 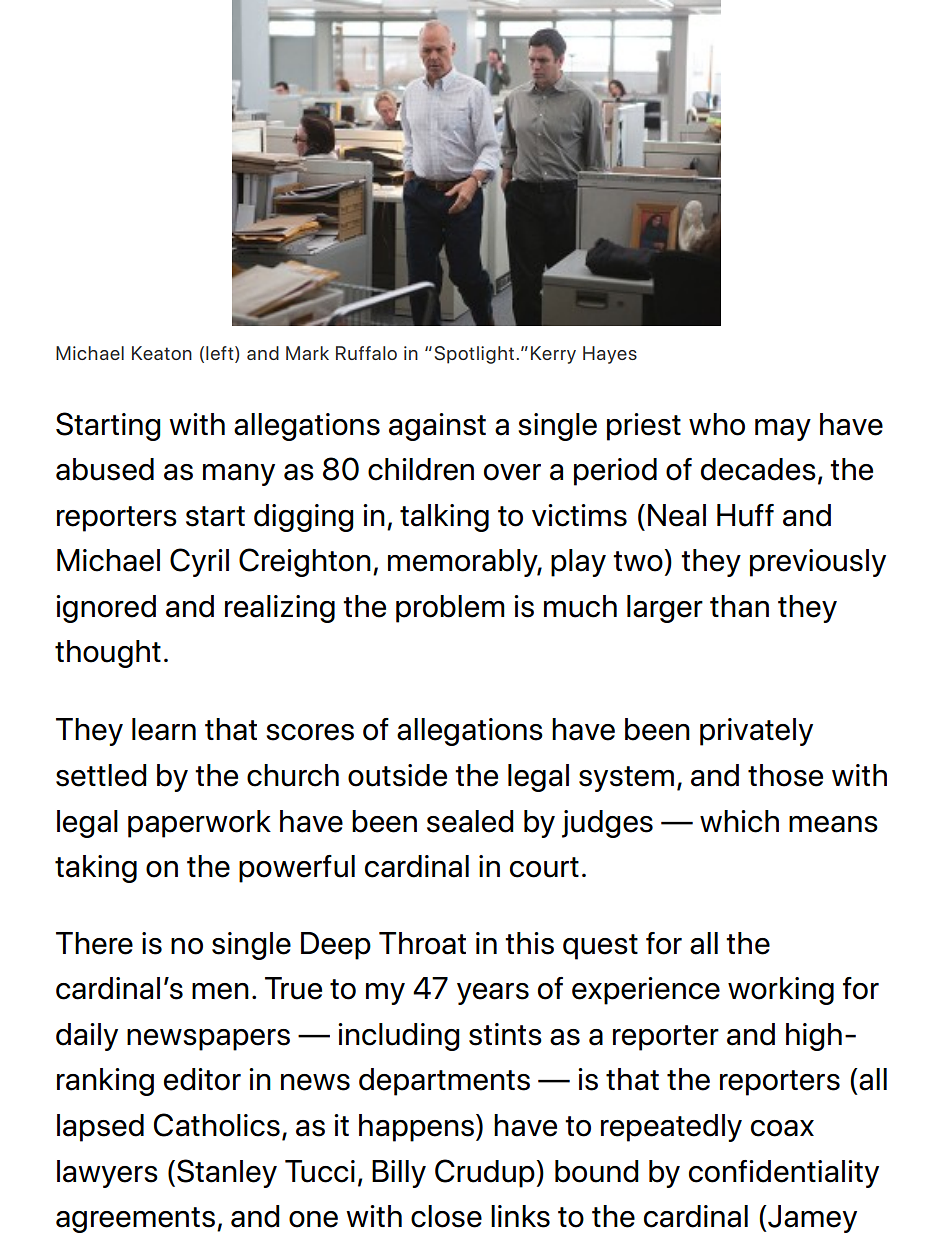 I want to click on sealed, so click(x=470, y=821).
